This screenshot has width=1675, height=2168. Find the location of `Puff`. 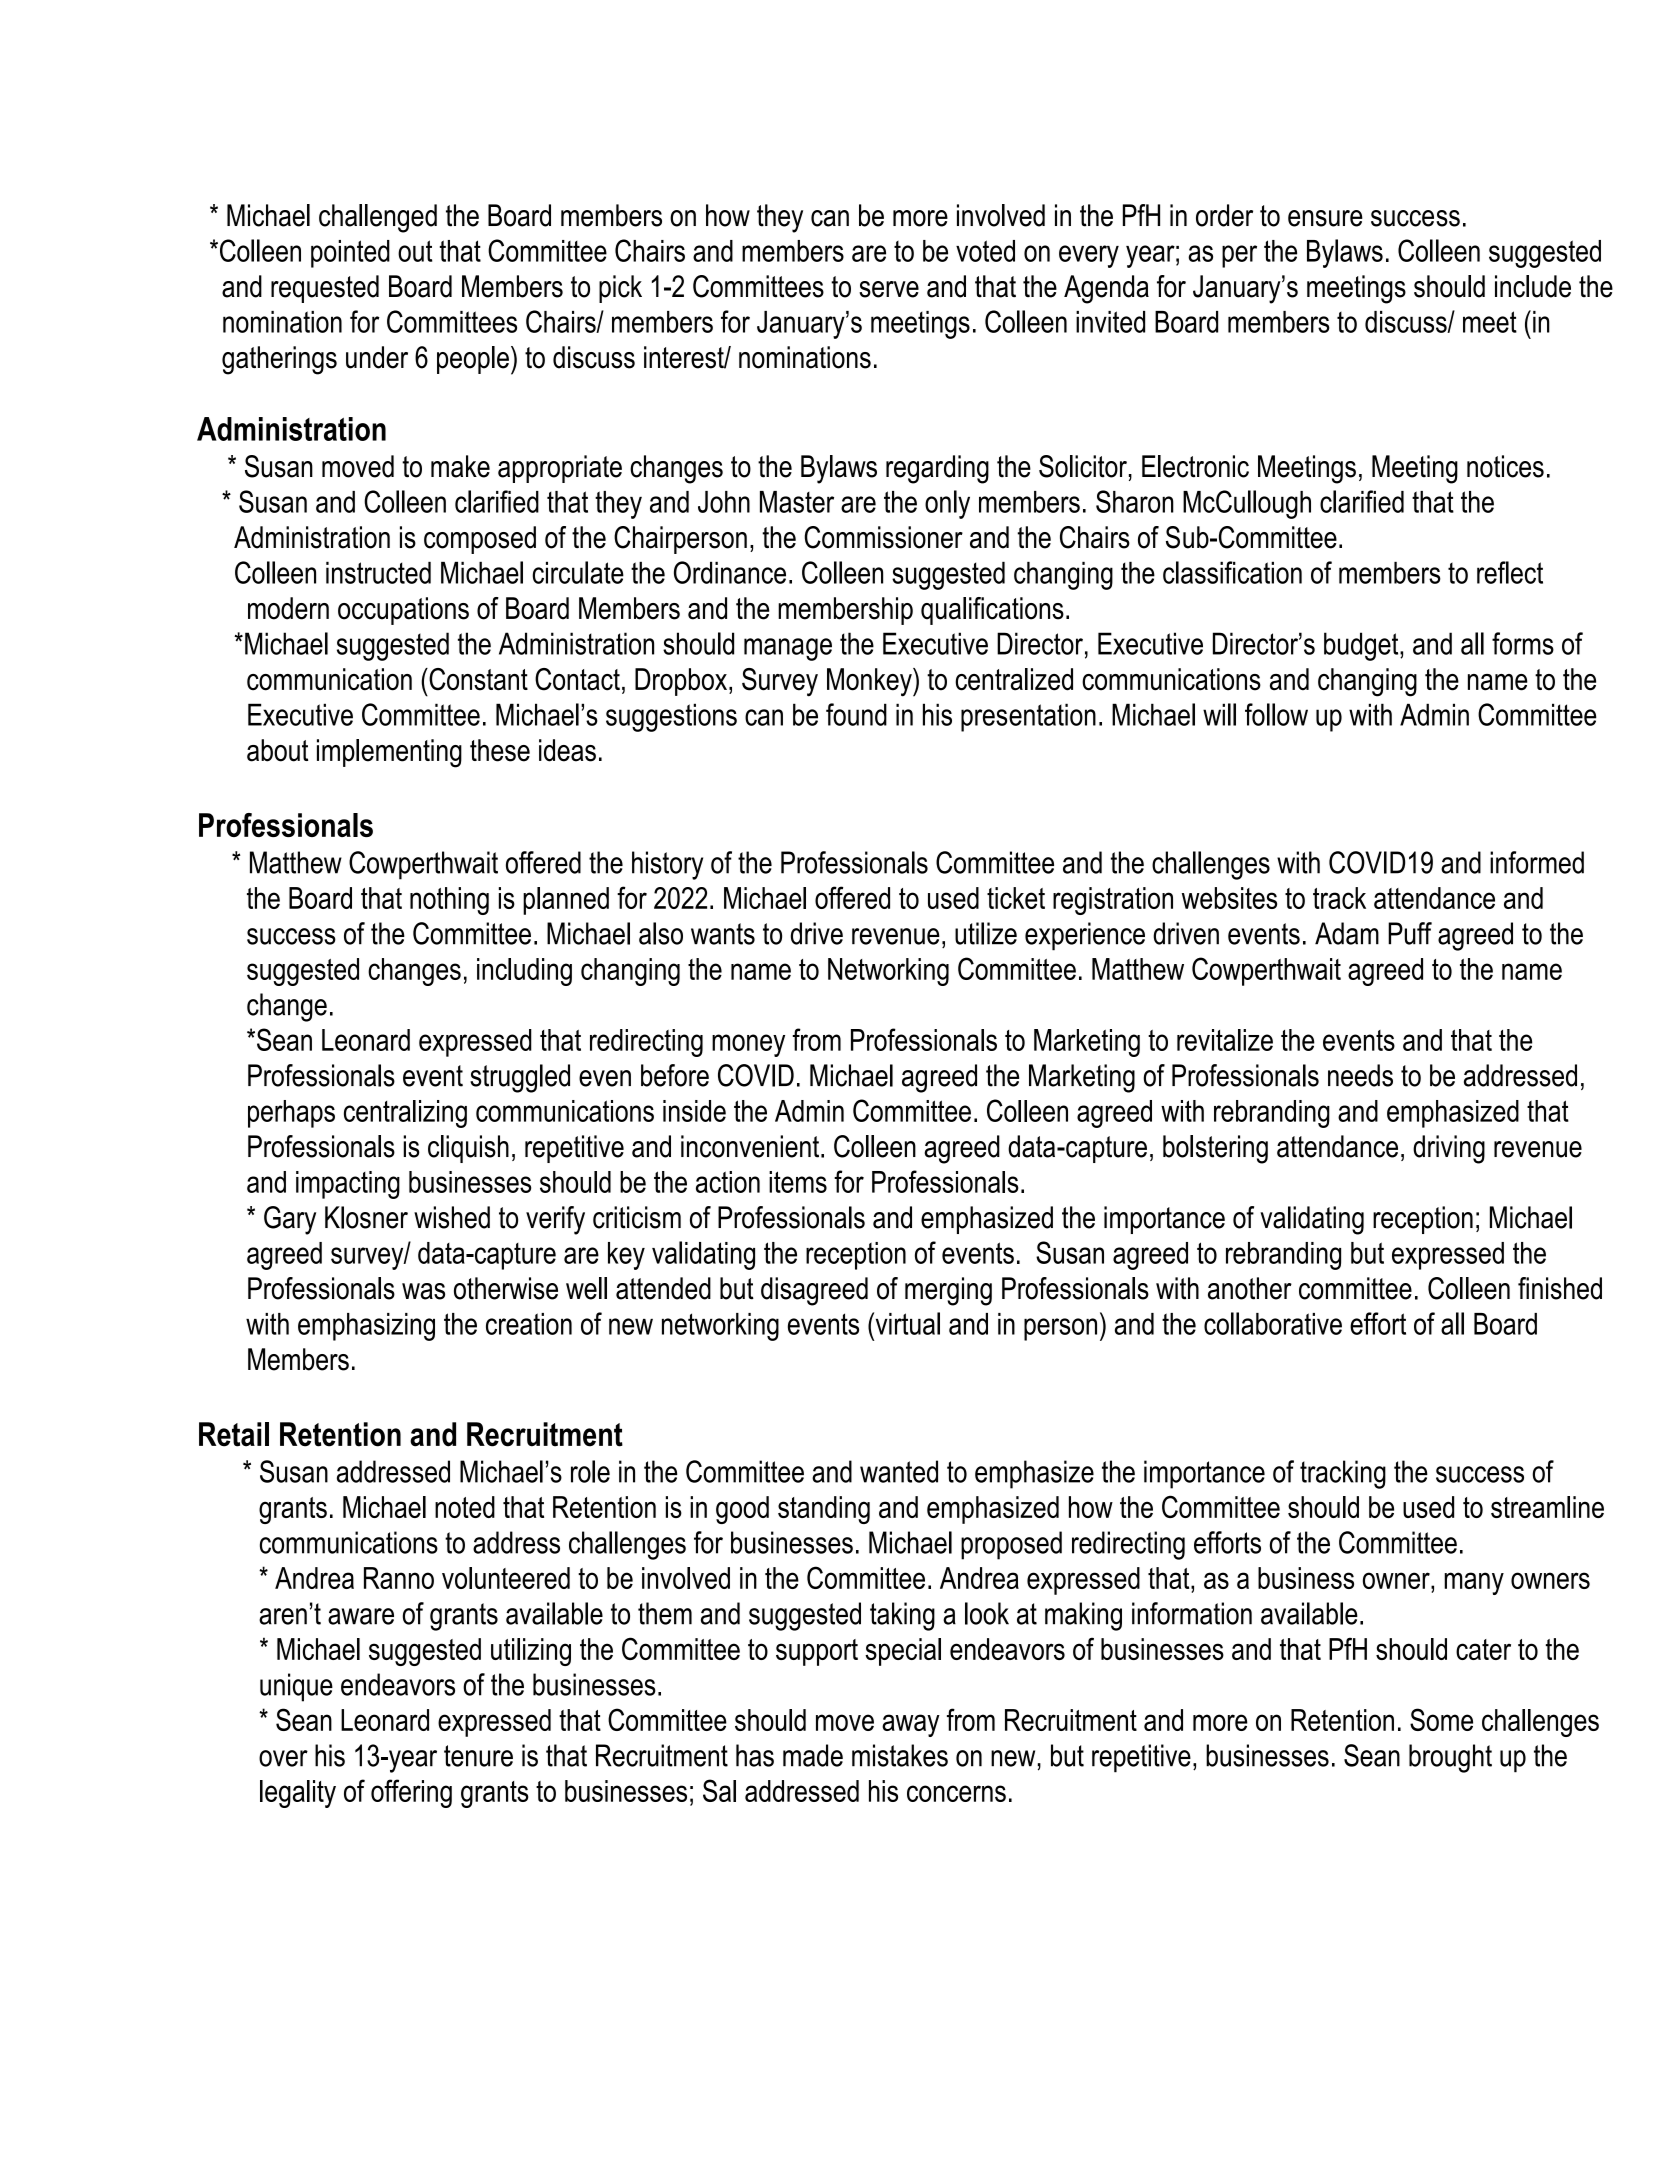

Puff is located at coordinates (1410, 933).
